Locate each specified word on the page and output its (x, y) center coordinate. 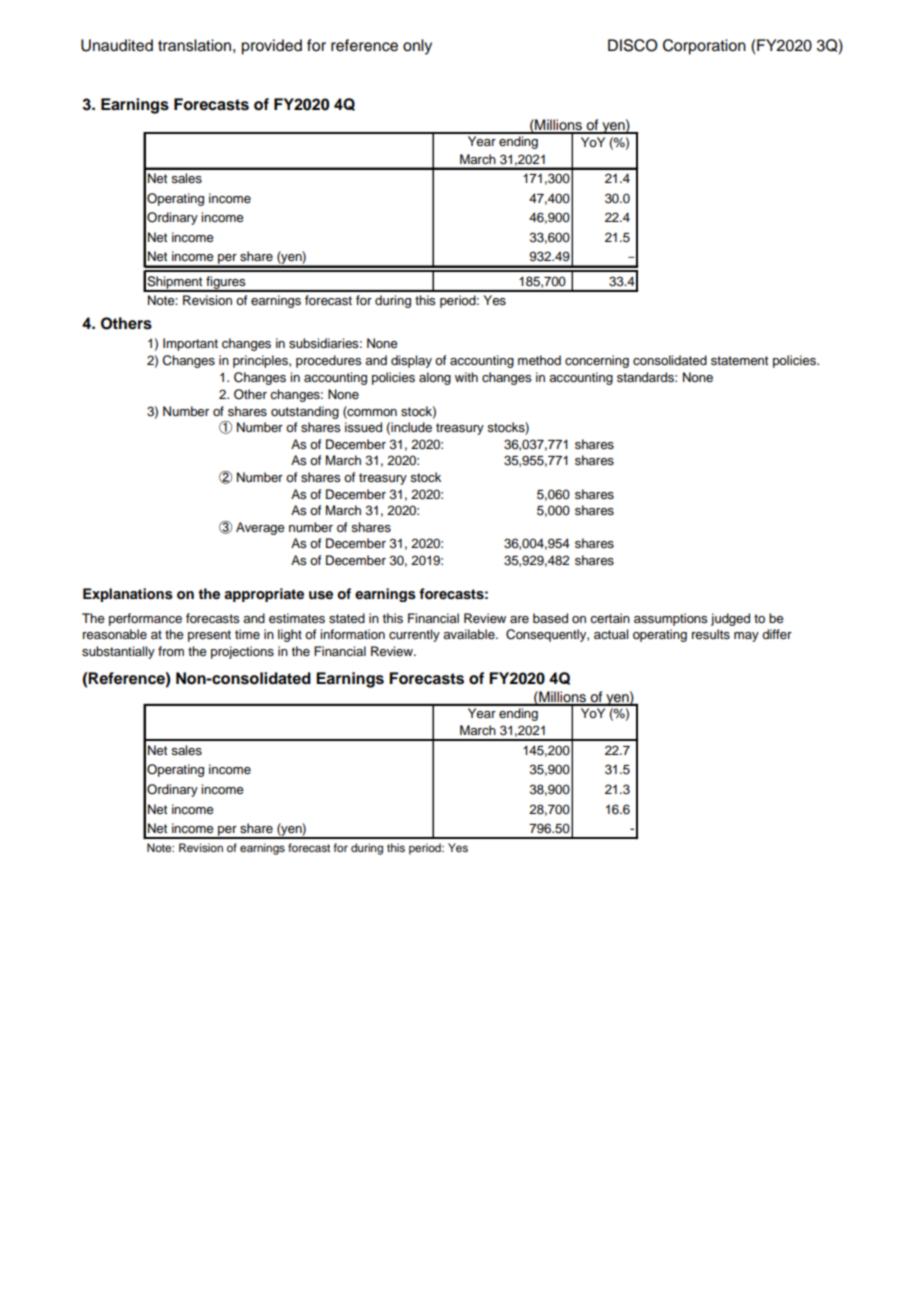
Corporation (704, 47)
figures (226, 283)
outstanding (305, 412)
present (209, 636)
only (417, 47)
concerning (597, 361)
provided (272, 47)
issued (363, 427)
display (411, 361)
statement (739, 360)
